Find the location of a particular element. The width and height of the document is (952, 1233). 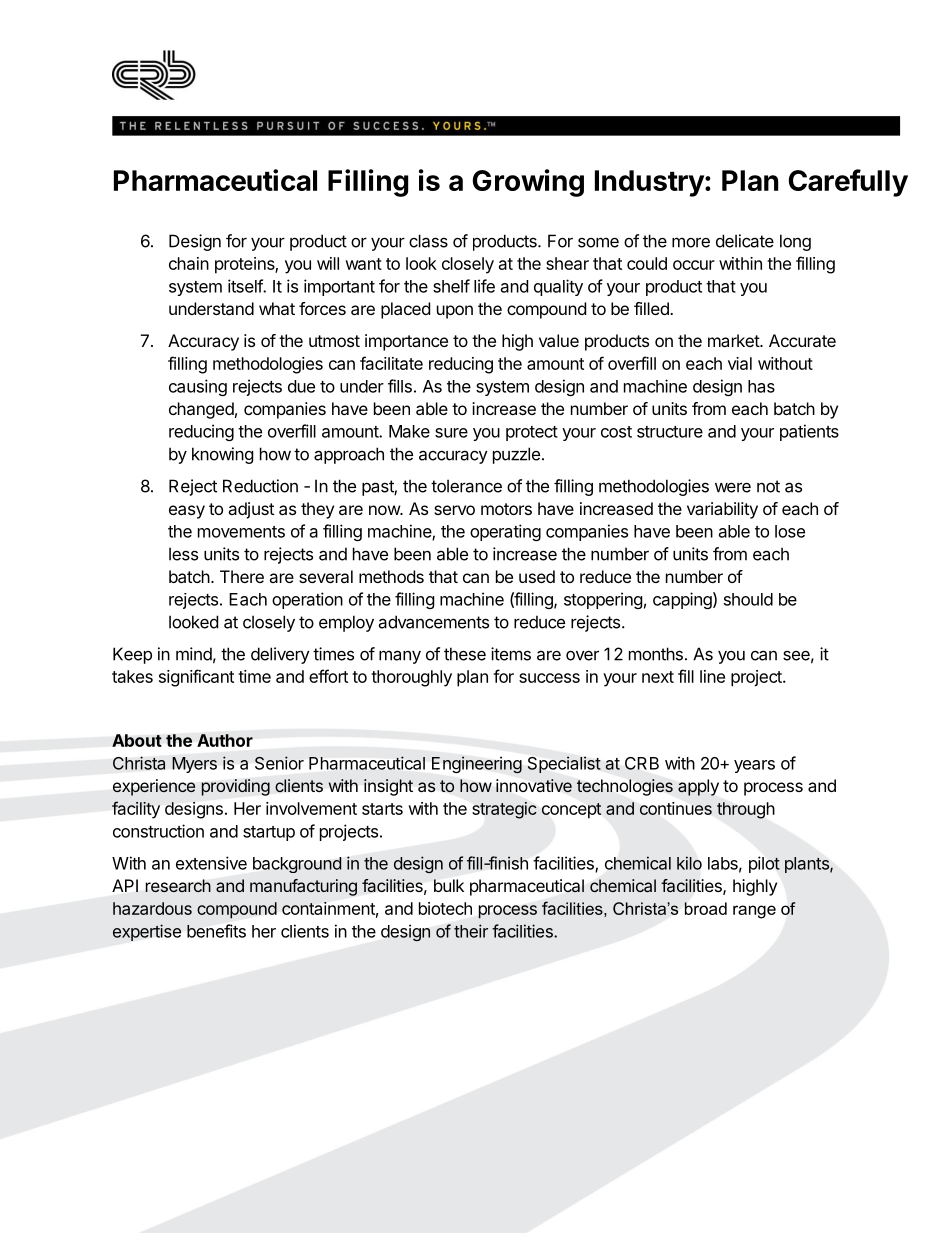

delicate is located at coordinates (745, 241).
